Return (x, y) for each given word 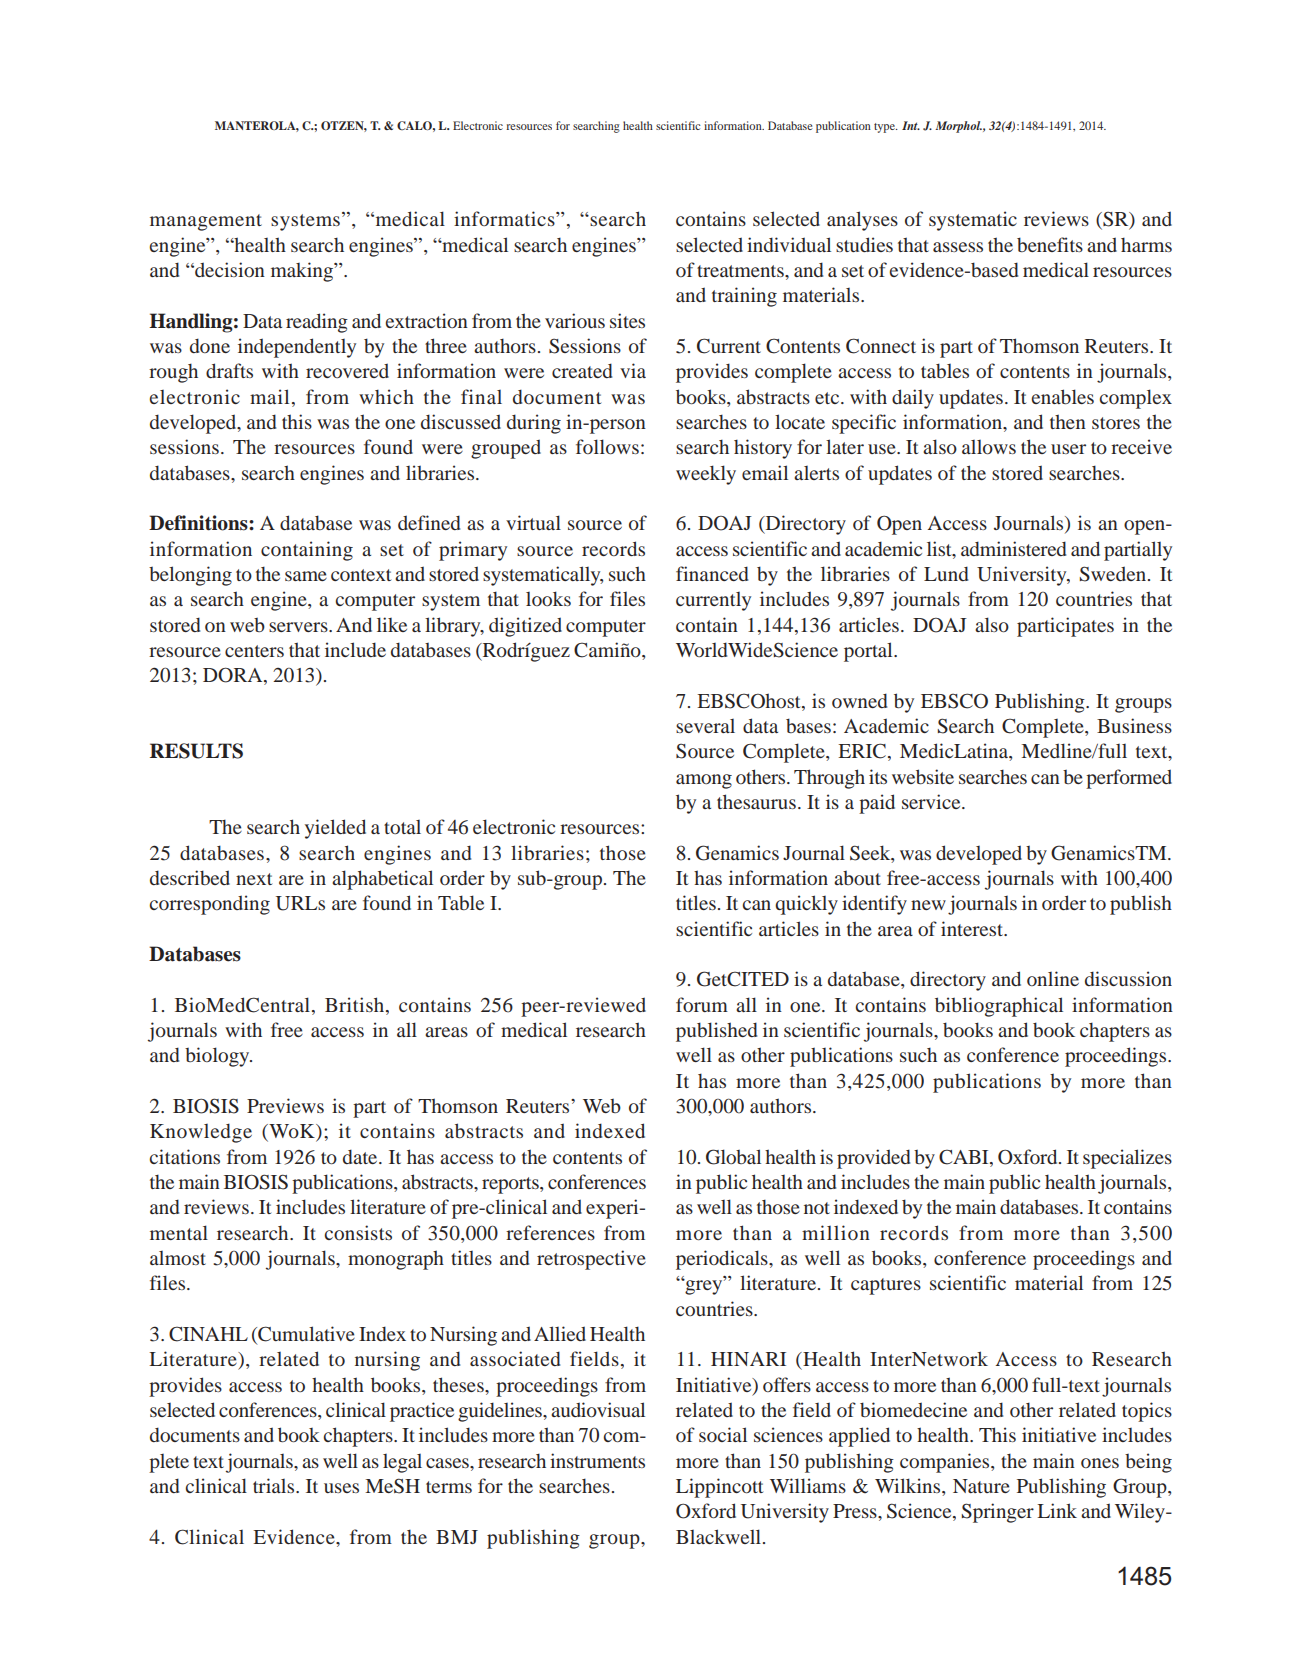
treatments (741, 271)
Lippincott (719, 1488)
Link (1057, 1510)
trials (275, 1485)
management (206, 222)
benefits (1050, 244)
